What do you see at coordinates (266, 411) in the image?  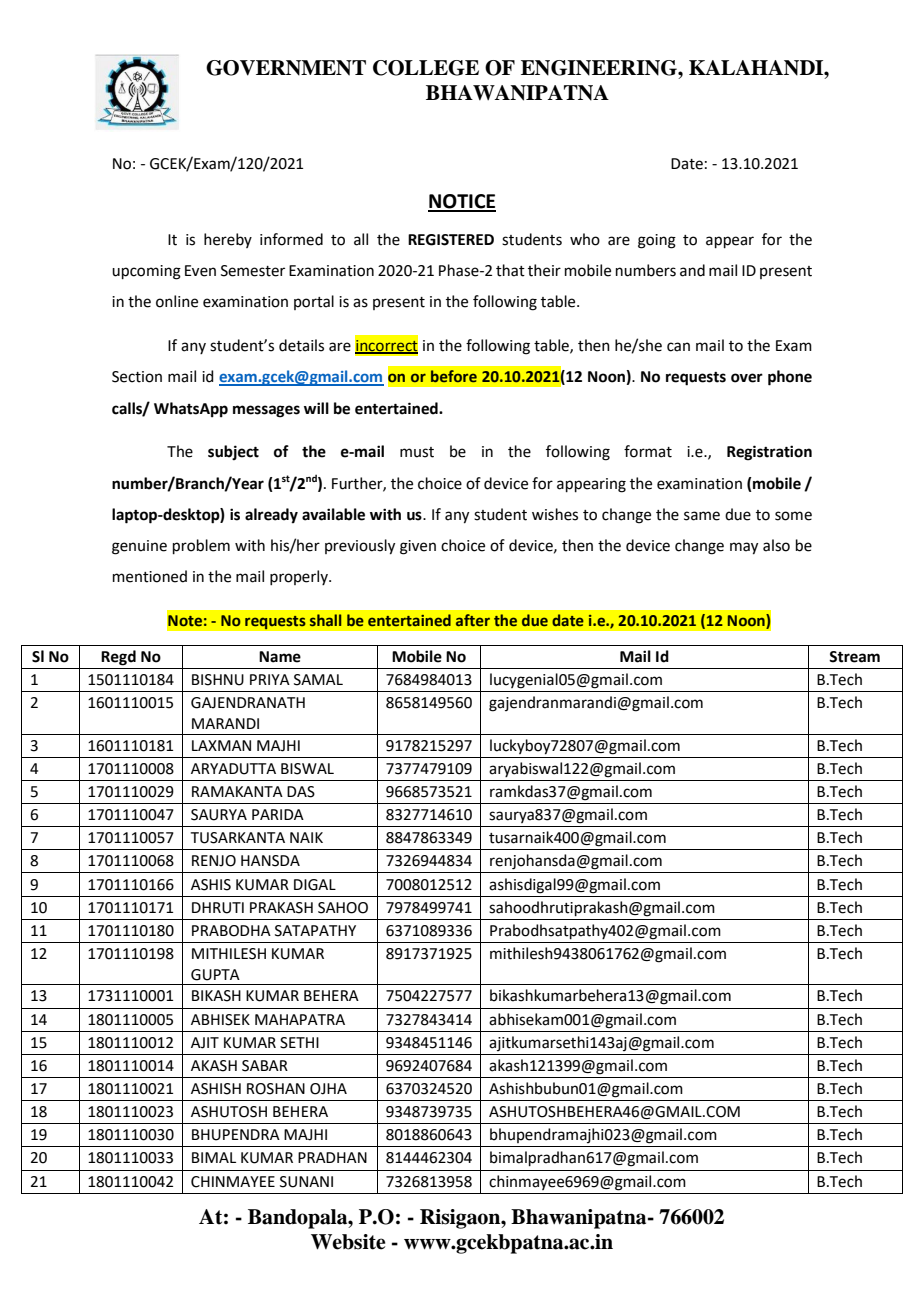 I see `messages` at bounding box center [266, 411].
